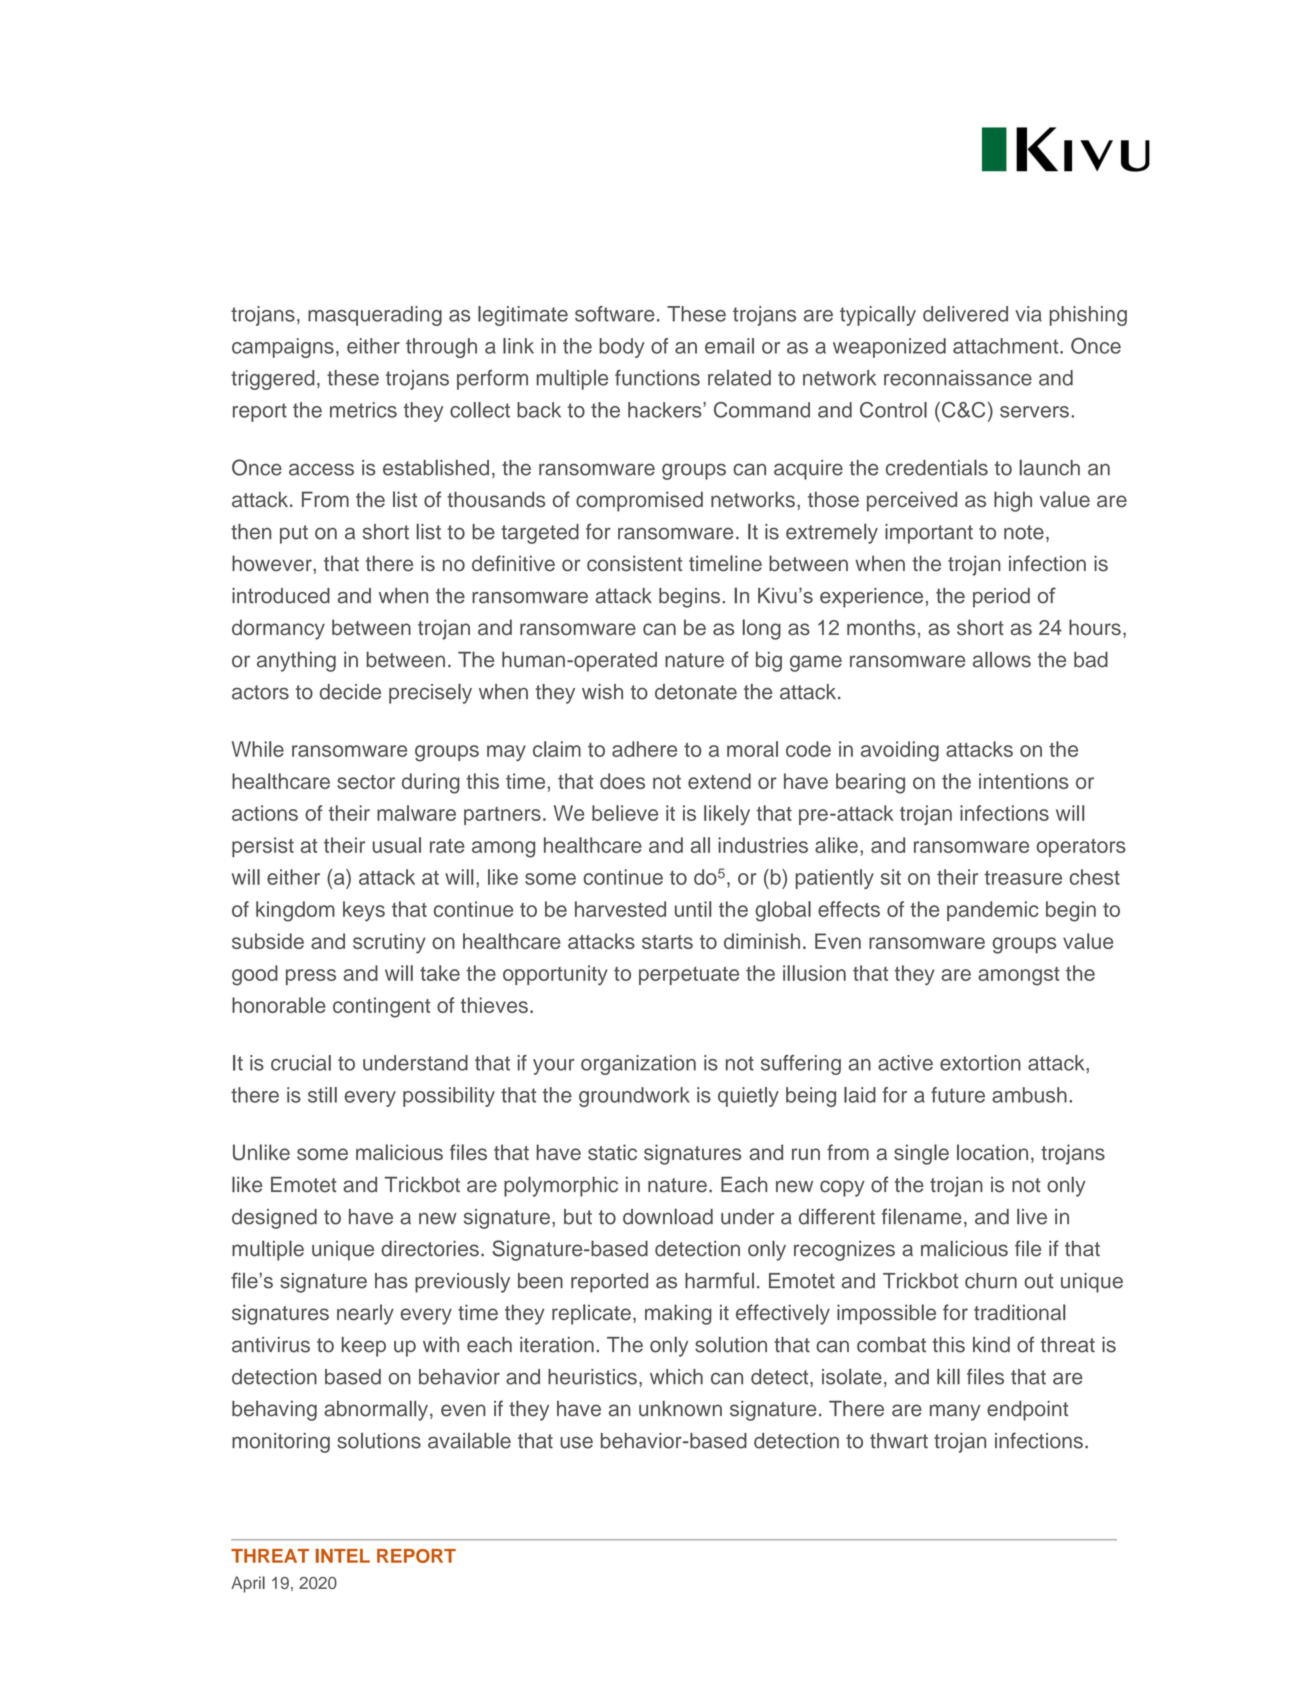  Describe the element at coordinates (389, 943) in the page. I see `scrutiny` at that location.
